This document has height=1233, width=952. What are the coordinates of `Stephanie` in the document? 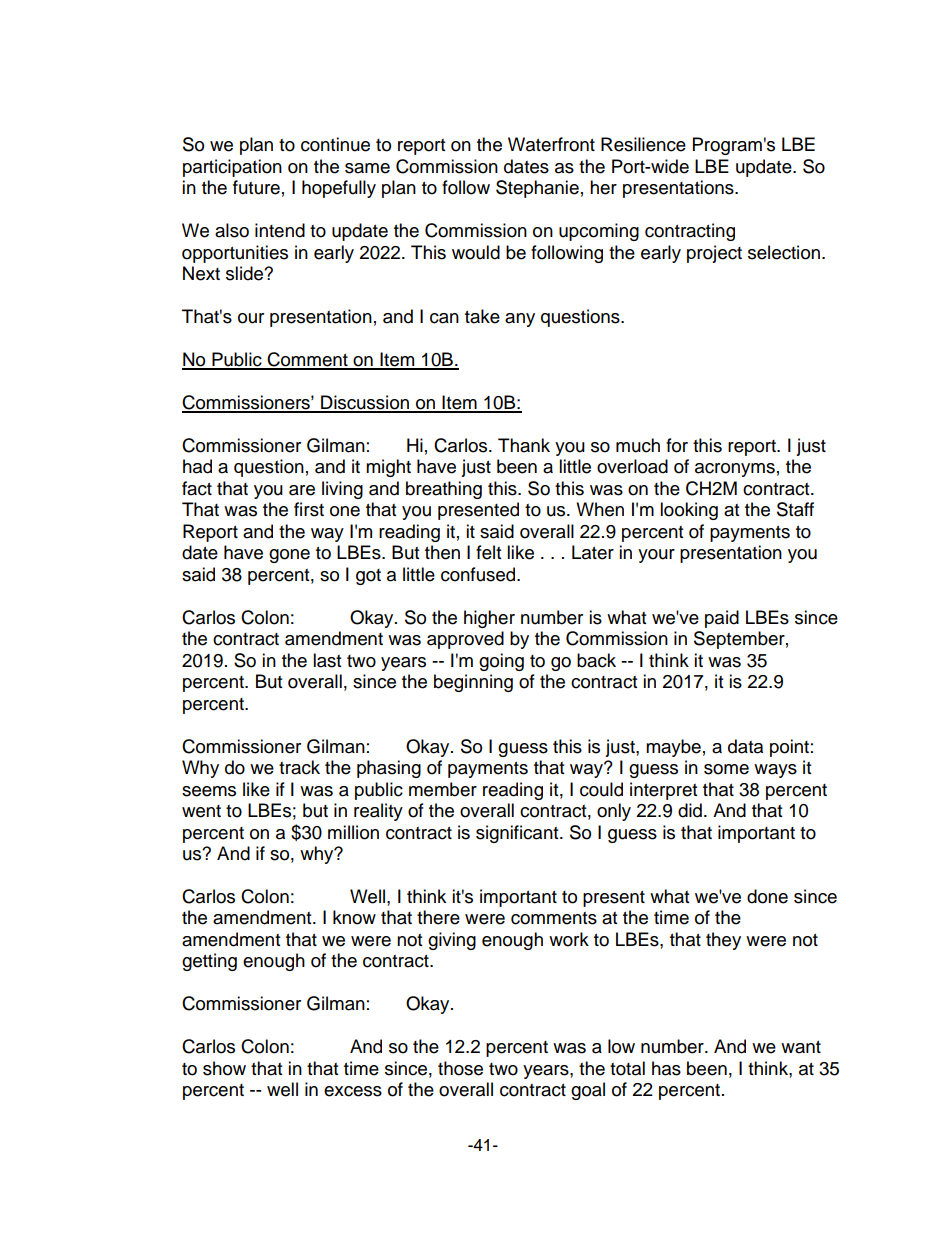 It's located at (537, 189).
